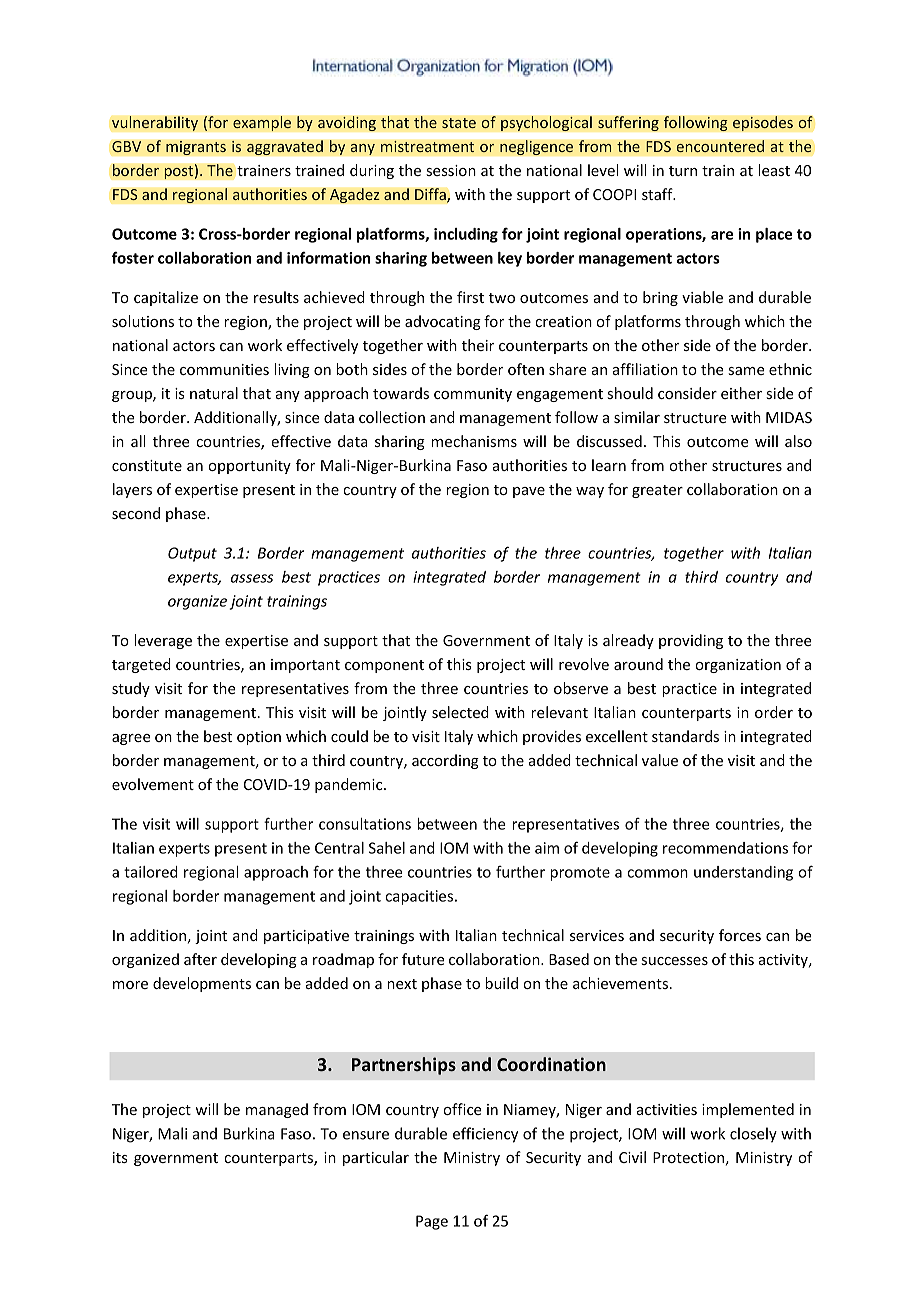 Image resolution: width=924 pixels, height=1308 pixels. I want to click on either, so click(741, 393).
